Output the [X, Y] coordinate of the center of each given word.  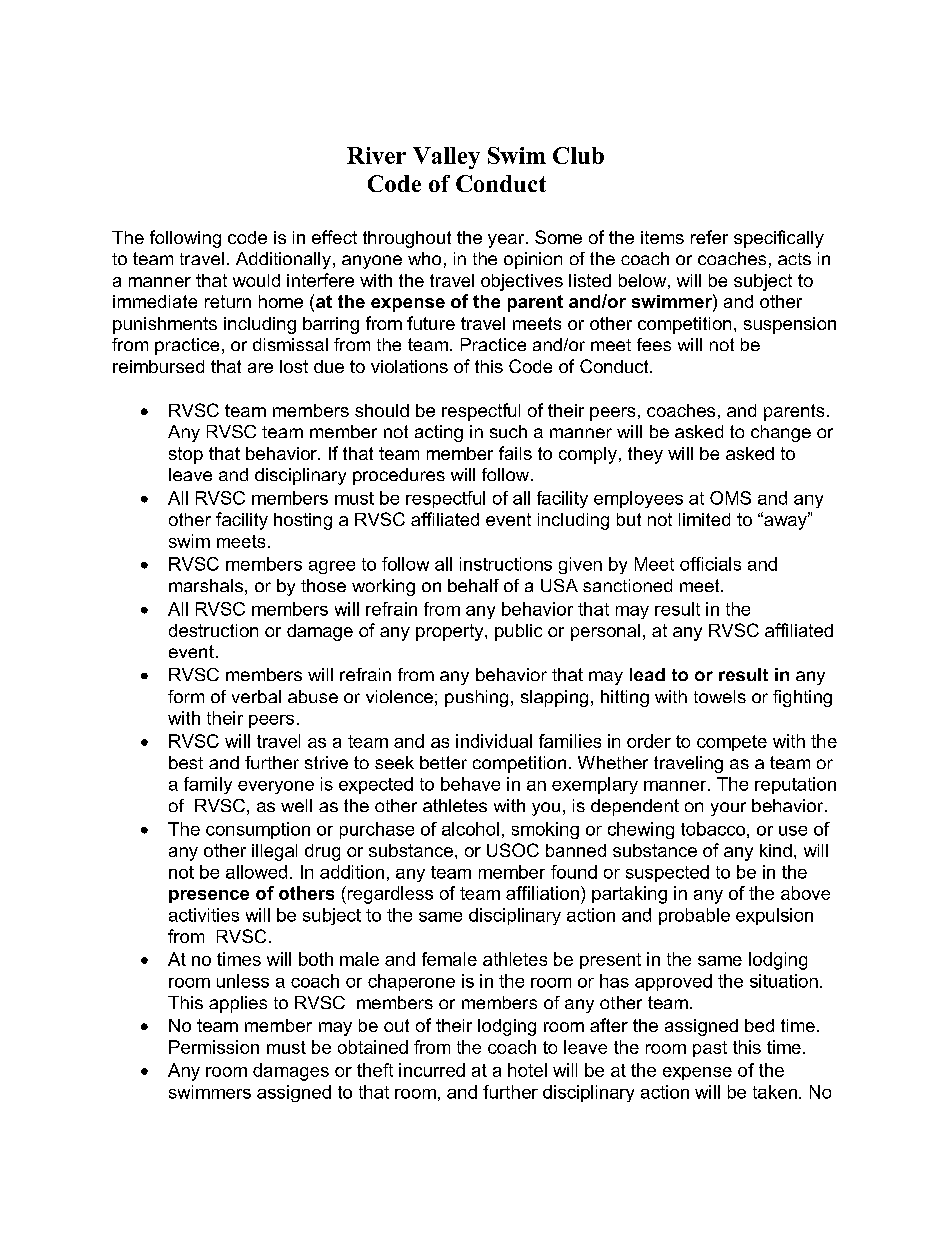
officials [710, 564]
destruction [213, 630]
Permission [214, 1047]
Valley [446, 158]
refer [709, 237]
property [451, 632]
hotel [527, 1070]
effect [334, 237]
